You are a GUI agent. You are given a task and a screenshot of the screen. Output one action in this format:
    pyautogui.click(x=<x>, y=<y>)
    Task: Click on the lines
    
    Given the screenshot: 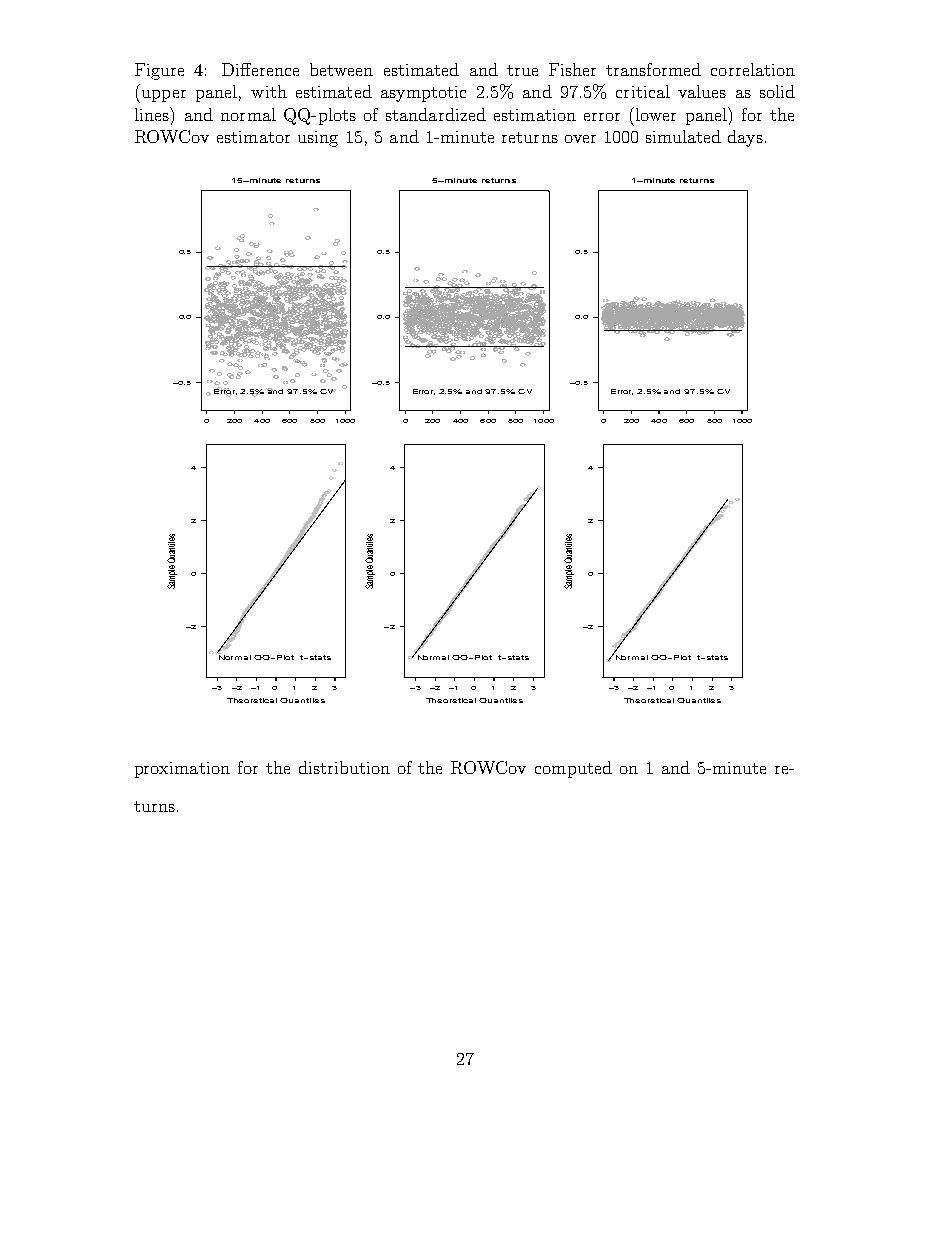 What is the action you would take?
    pyautogui.click(x=153, y=114)
